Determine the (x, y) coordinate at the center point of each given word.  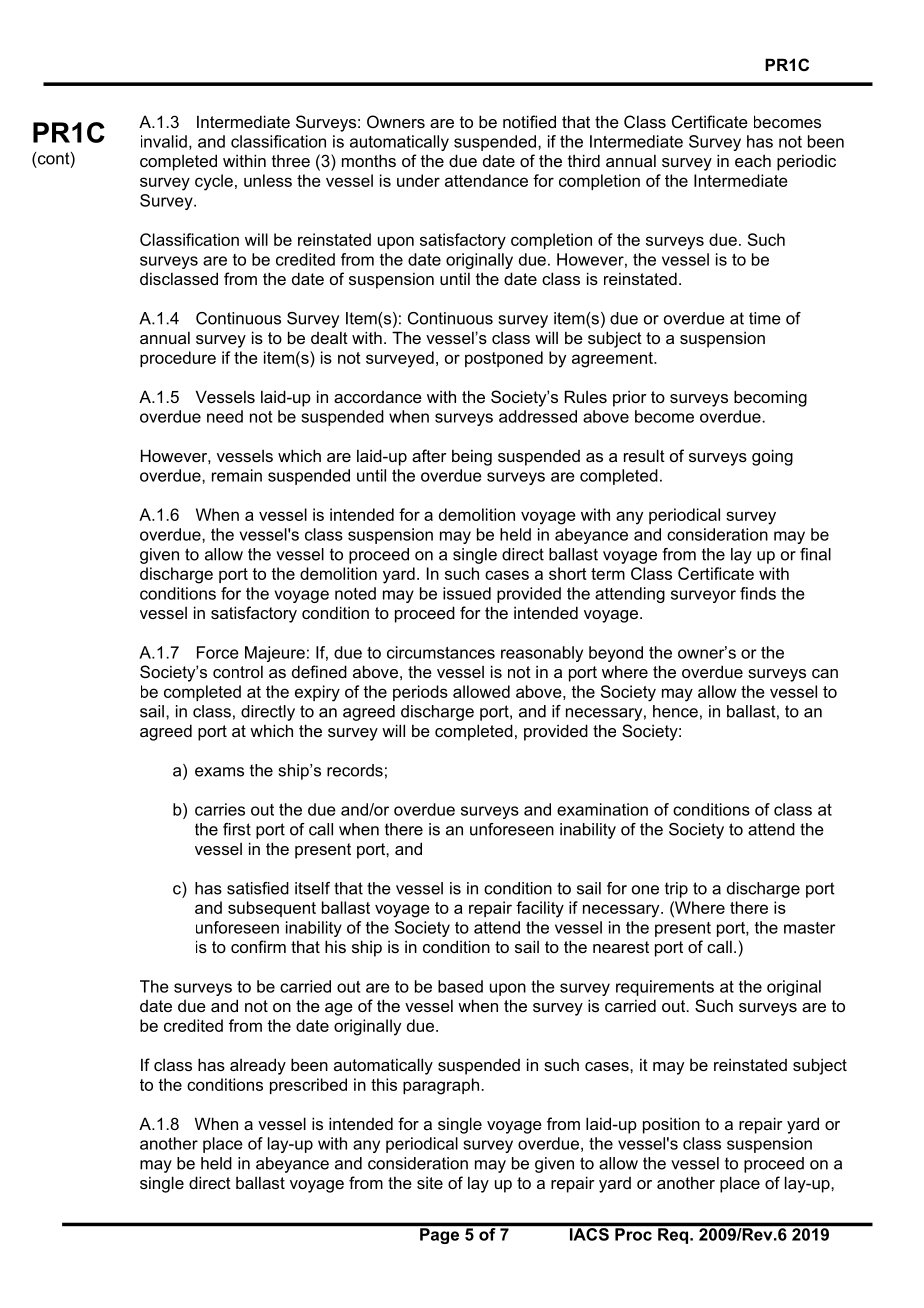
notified (529, 121)
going (772, 457)
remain (237, 475)
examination (602, 809)
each (753, 160)
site (430, 1182)
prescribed (308, 1086)
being (472, 457)
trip (676, 890)
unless (268, 180)
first (237, 829)
